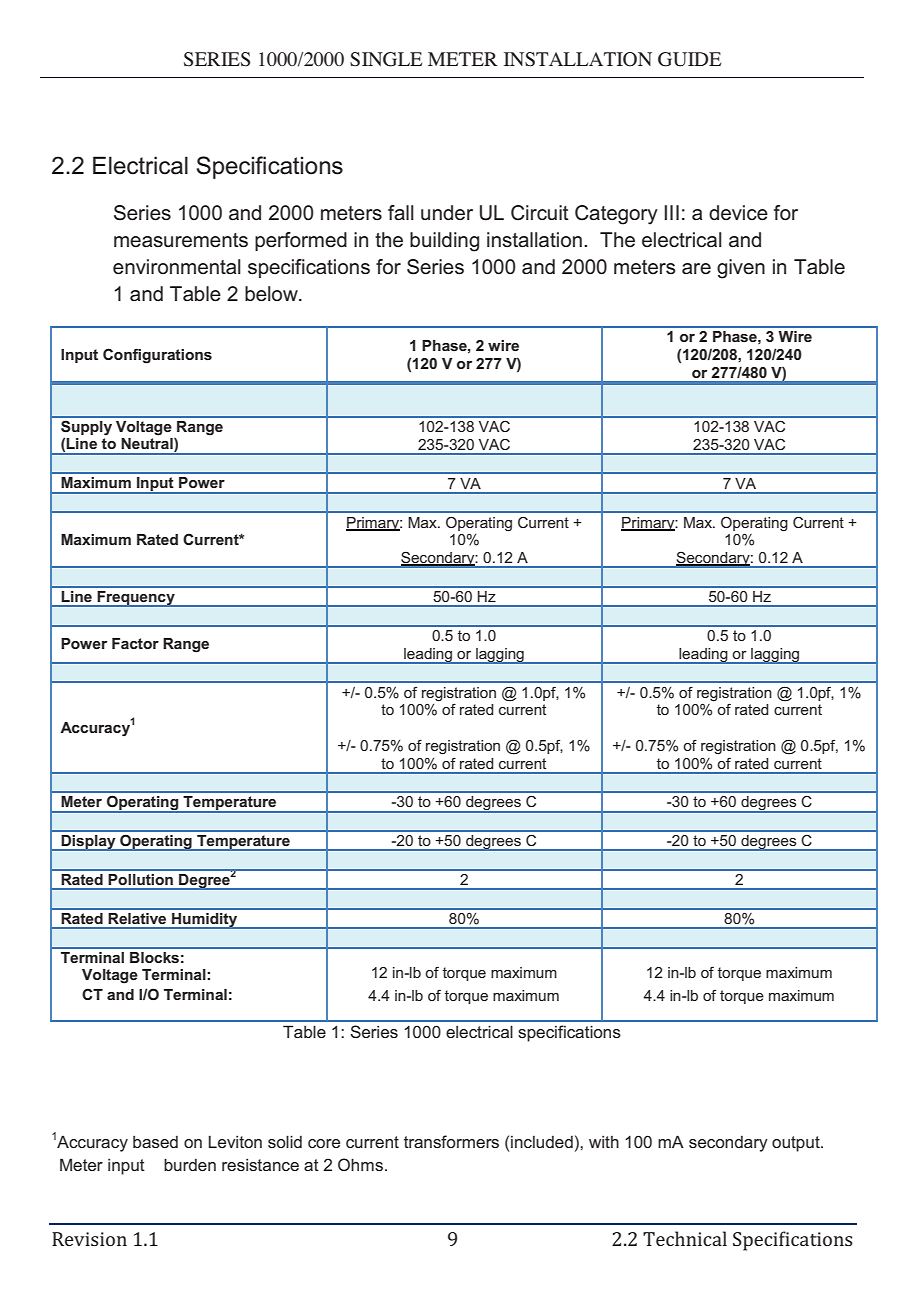  What do you see at coordinates (696, 268) in the image?
I see `are` at bounding box center [696, 268].
